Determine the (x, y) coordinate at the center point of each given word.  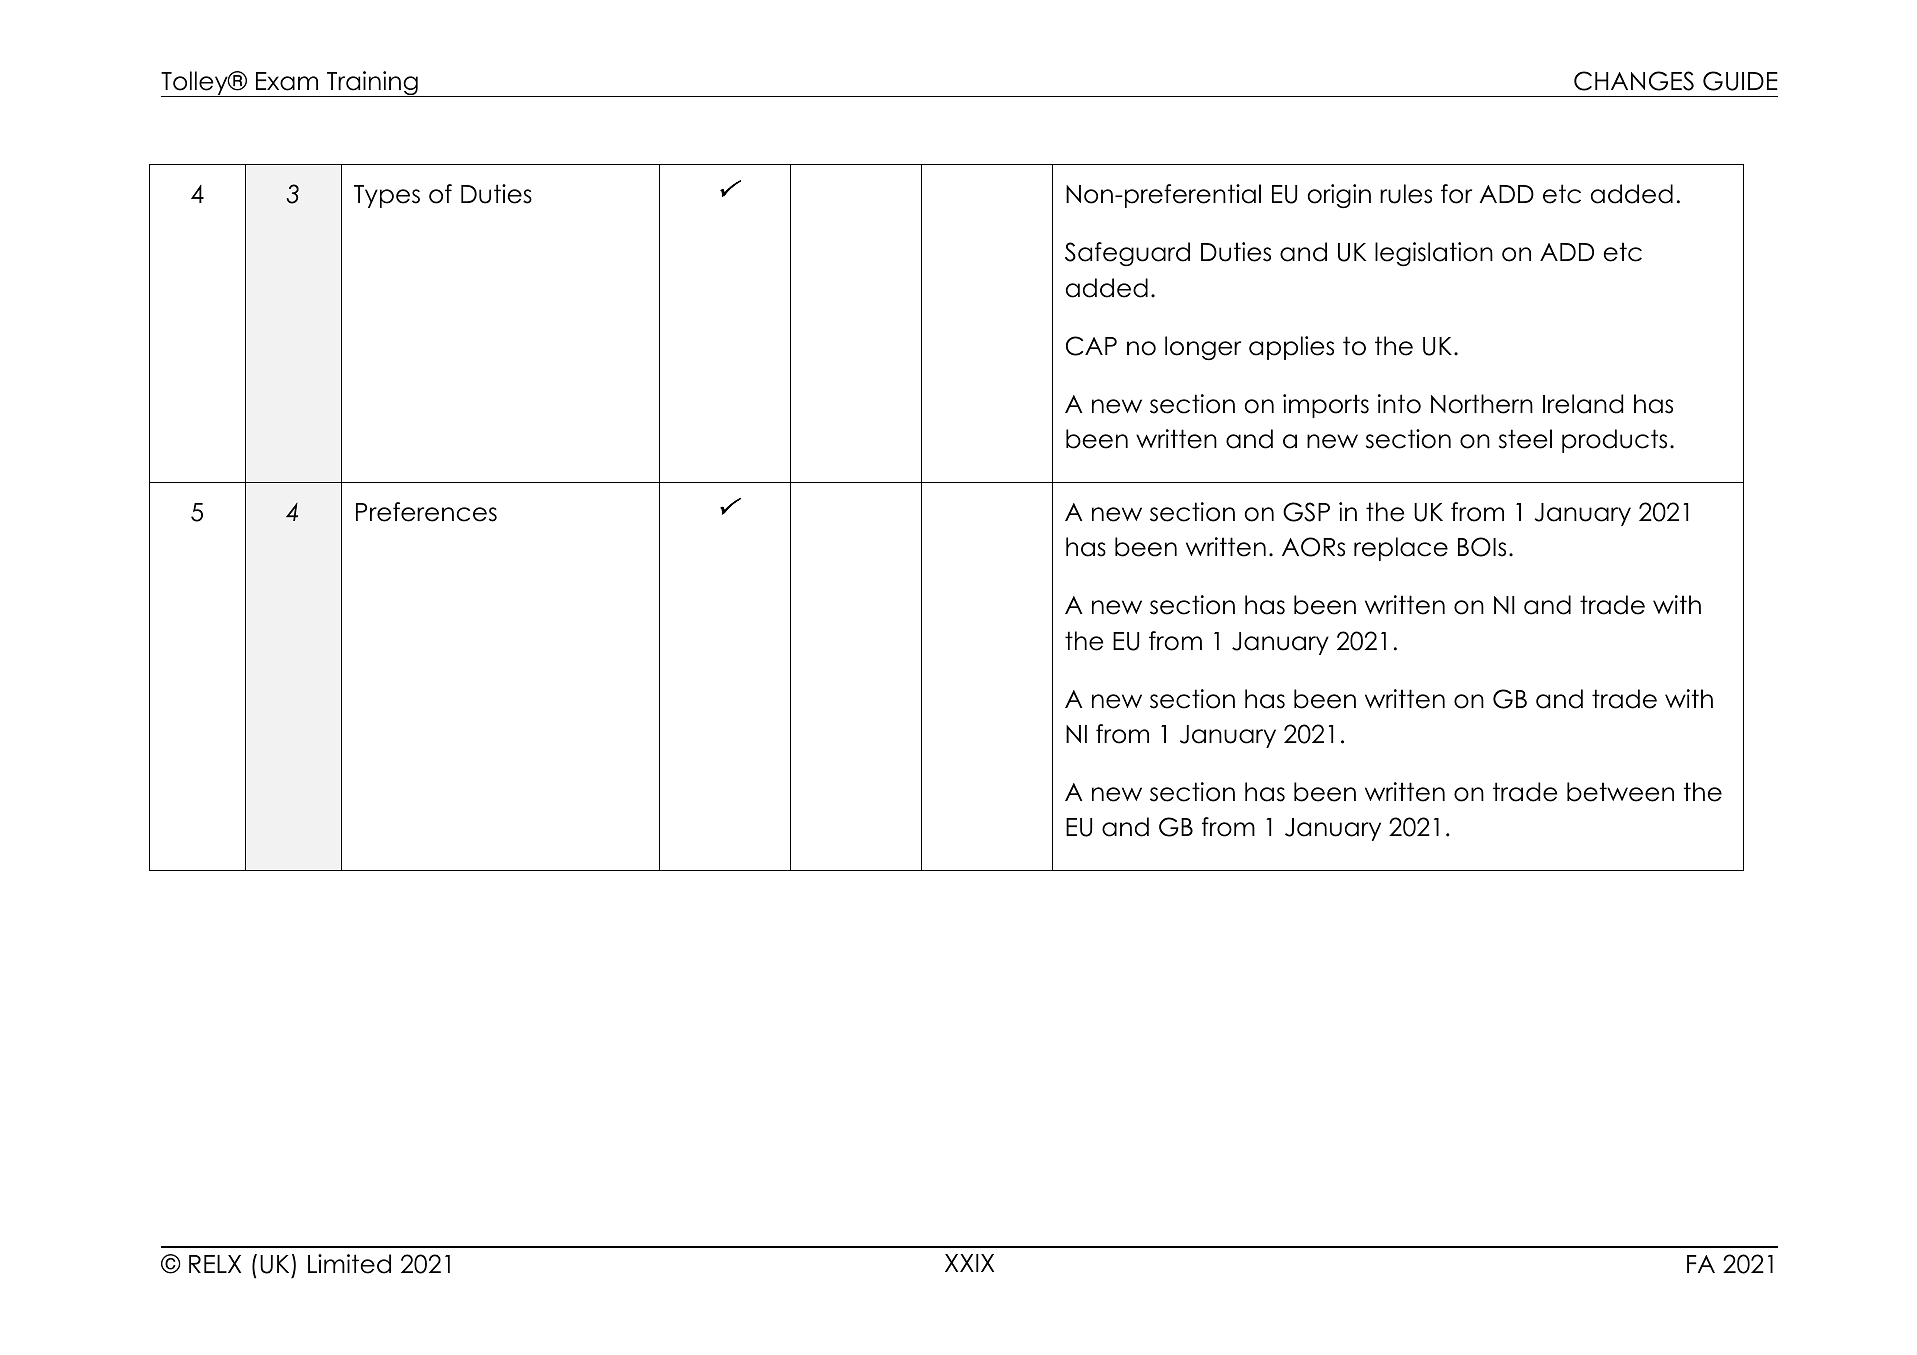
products (1614, 441)
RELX (215, 1264)
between (1620, 792)
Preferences (426, 512)
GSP (1306, 512)
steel (1525, 439)
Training (372, 84)
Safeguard (1127, 254)
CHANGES (1634, 81)
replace (1401, 549)
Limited (349, 1264)
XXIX (969, 1263)
